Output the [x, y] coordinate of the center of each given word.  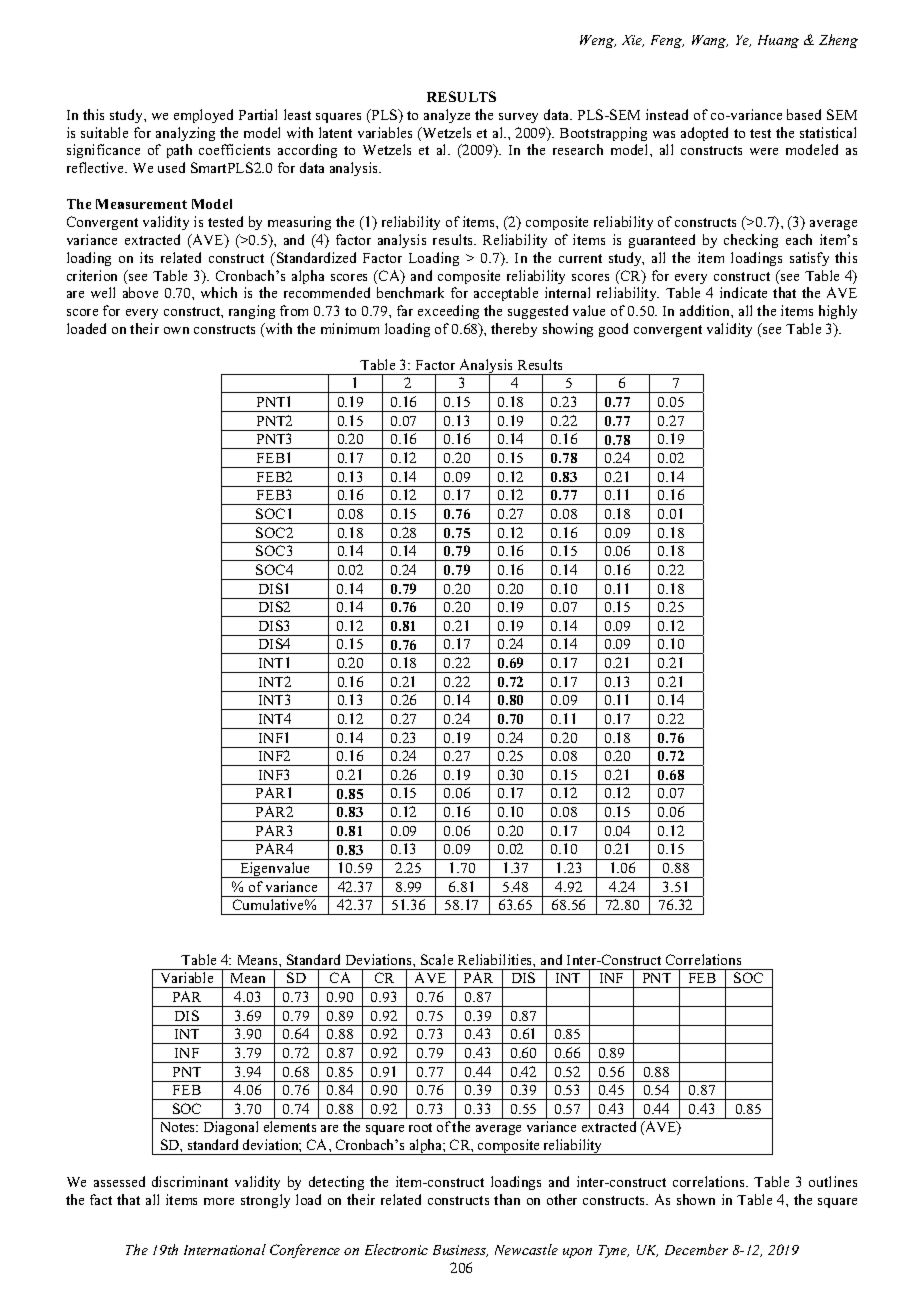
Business [460, 1251]
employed [203, 116]
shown [696, 1199]
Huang [778, 41]
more [219, 1201]
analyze [447, 116]
